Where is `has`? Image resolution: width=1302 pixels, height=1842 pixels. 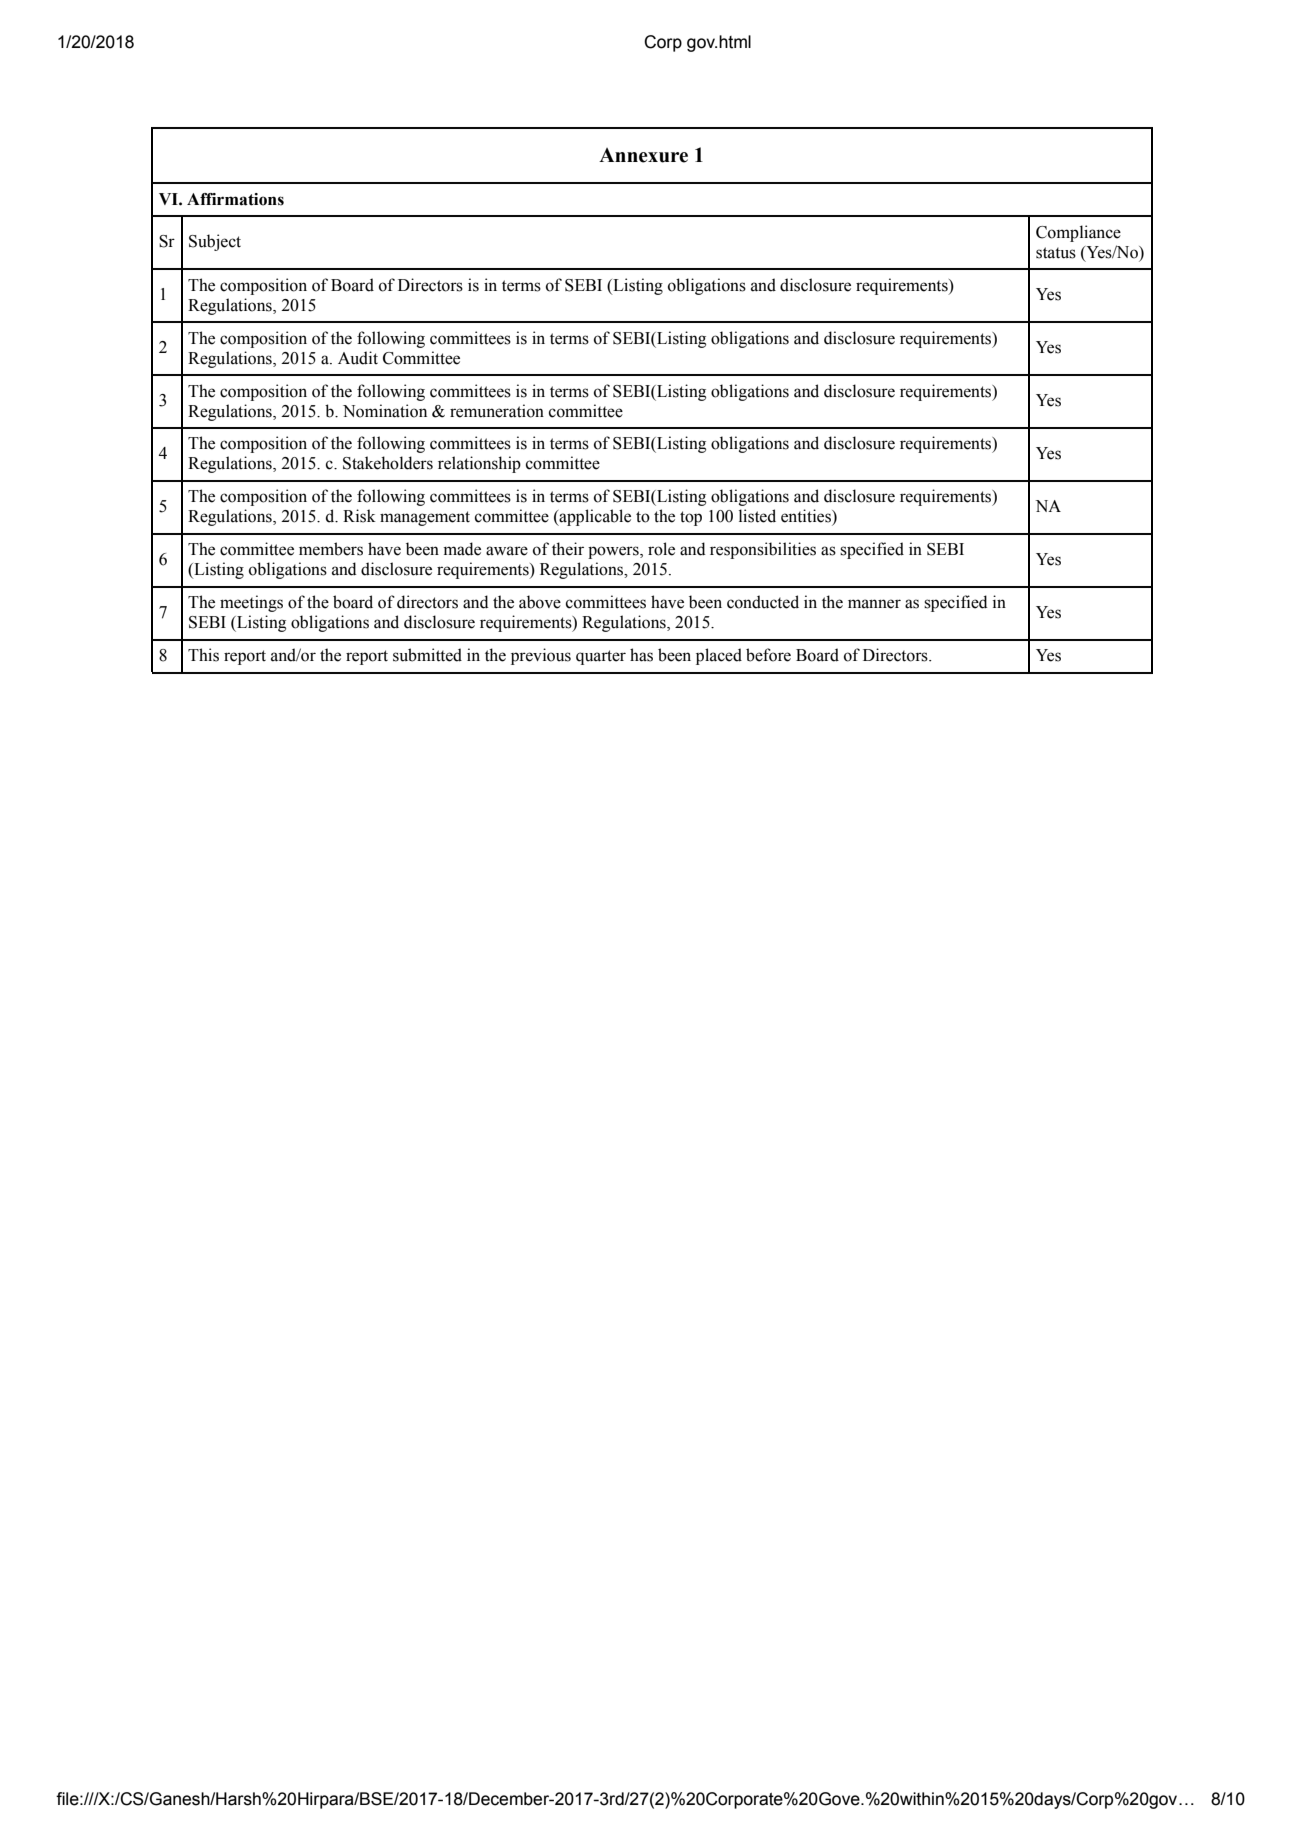
has is located at coordinates (641, 655).
